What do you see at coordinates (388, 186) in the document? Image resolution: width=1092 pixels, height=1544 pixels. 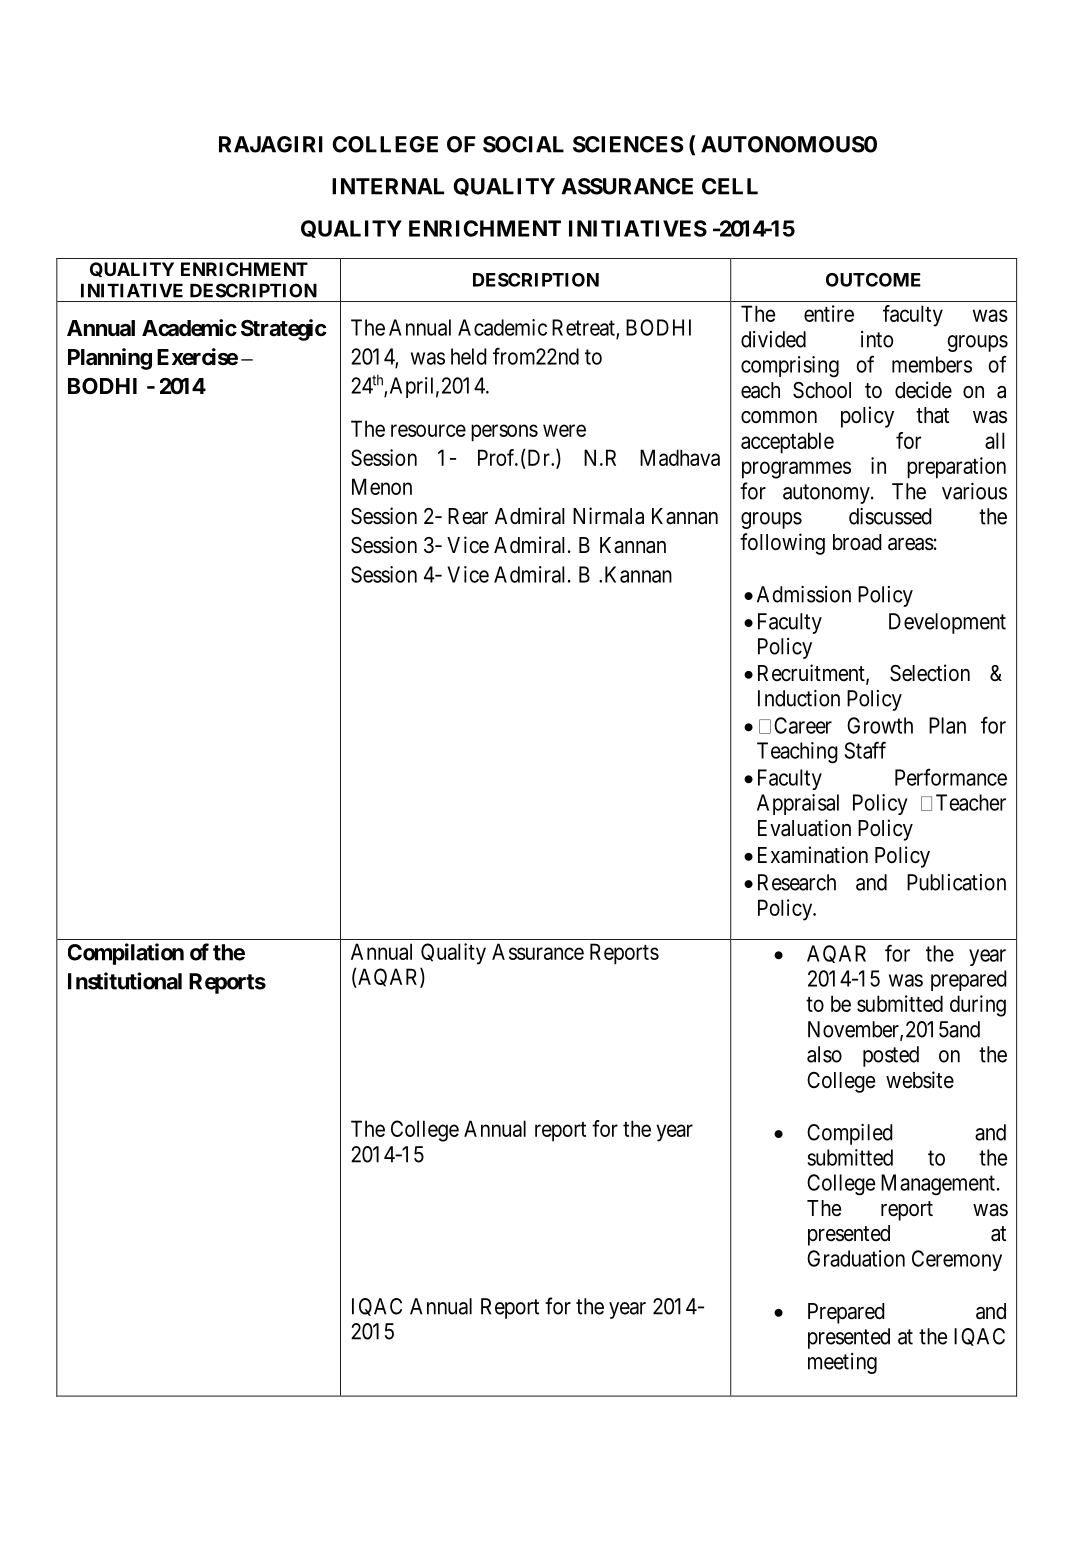 I see `INTERNAL` at bounding box center [388, 186].
